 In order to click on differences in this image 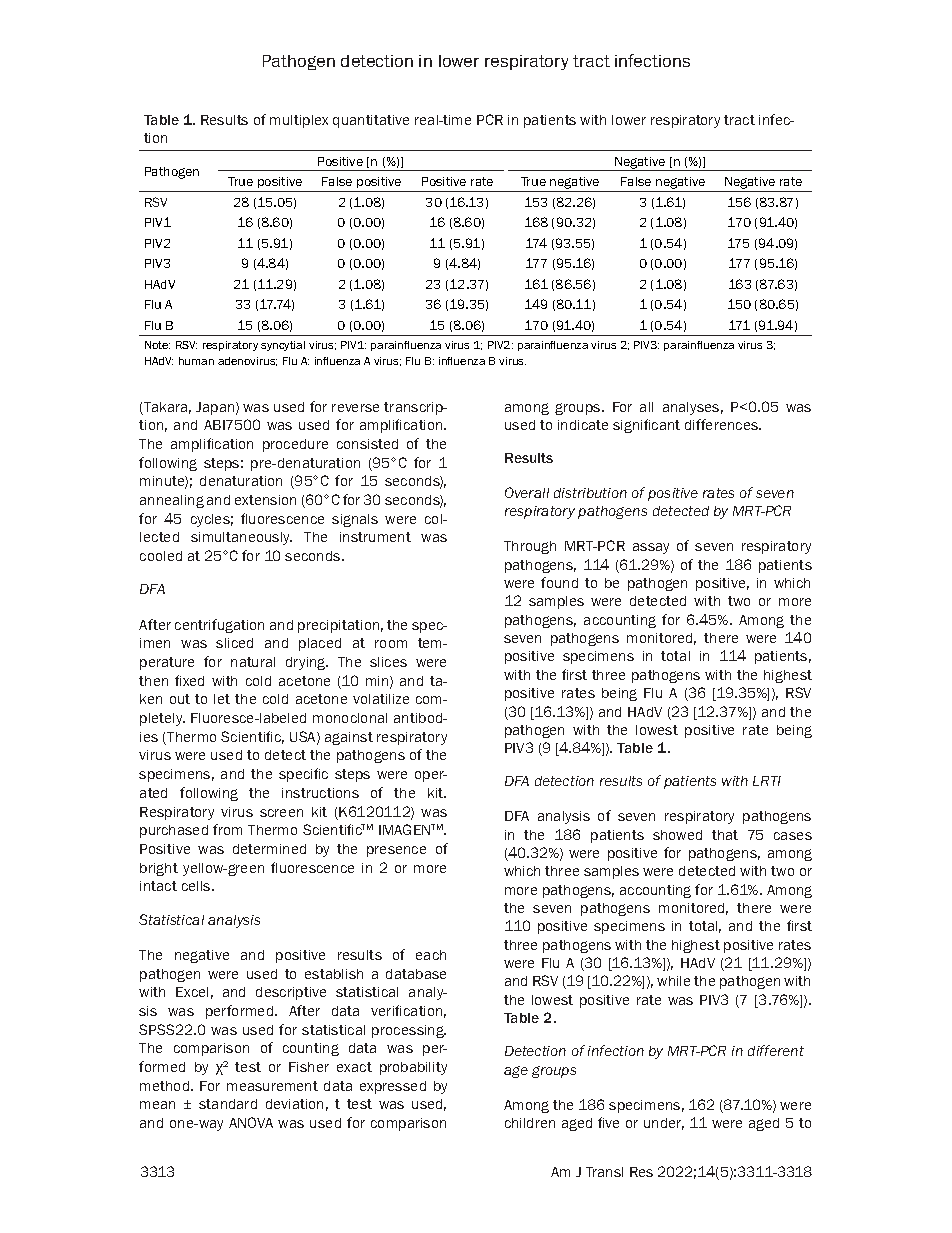, I will do `click(723, 424)`.
